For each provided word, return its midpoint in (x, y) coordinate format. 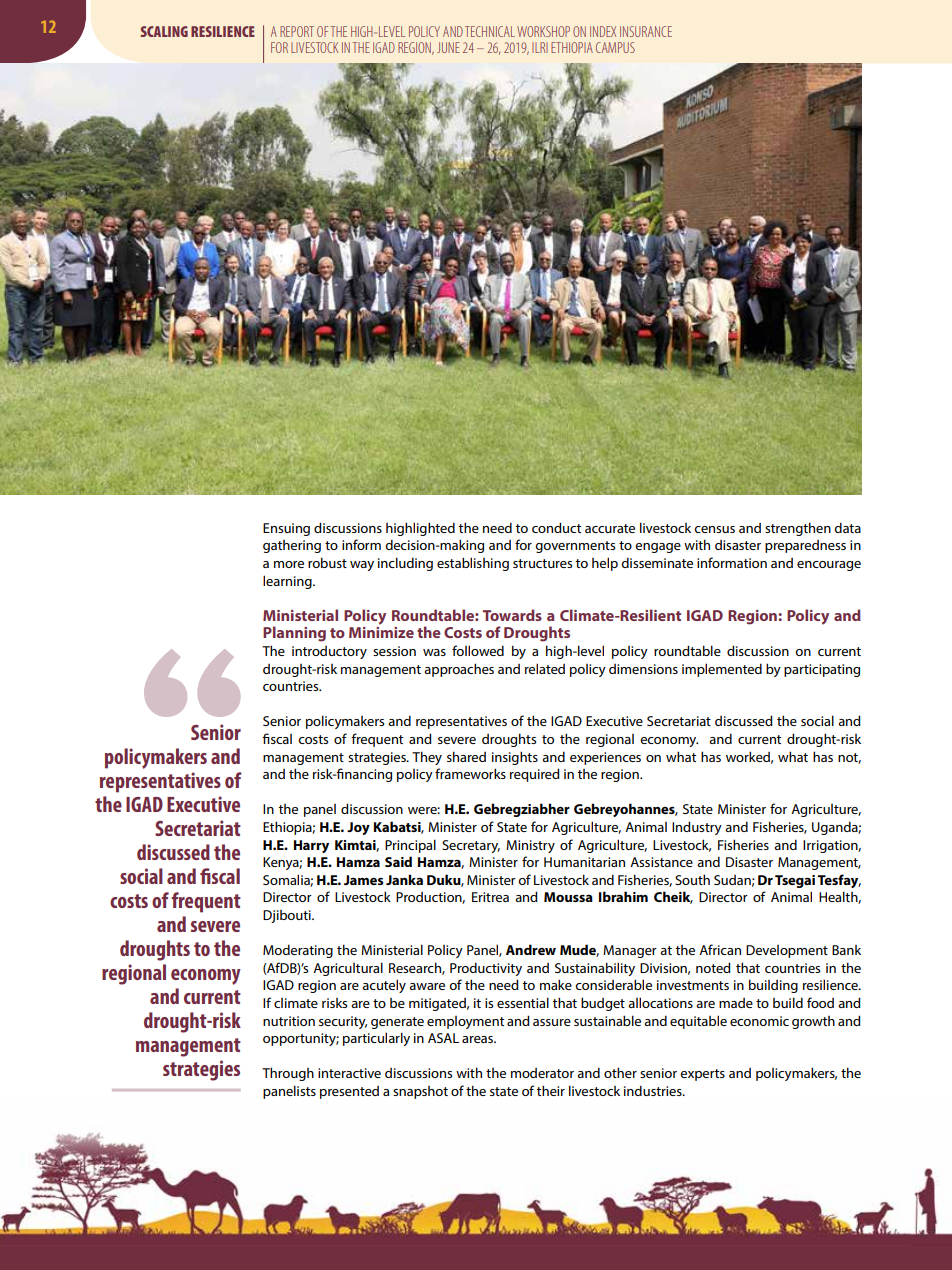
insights (515, 758)
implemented (722, 670)
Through (288, 1074)
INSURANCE (646, 31)
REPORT (297, 31)
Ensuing (286, 529)
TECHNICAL (490, 31)
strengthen (798, 529)
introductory (329, 652)
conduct (556, 527)
